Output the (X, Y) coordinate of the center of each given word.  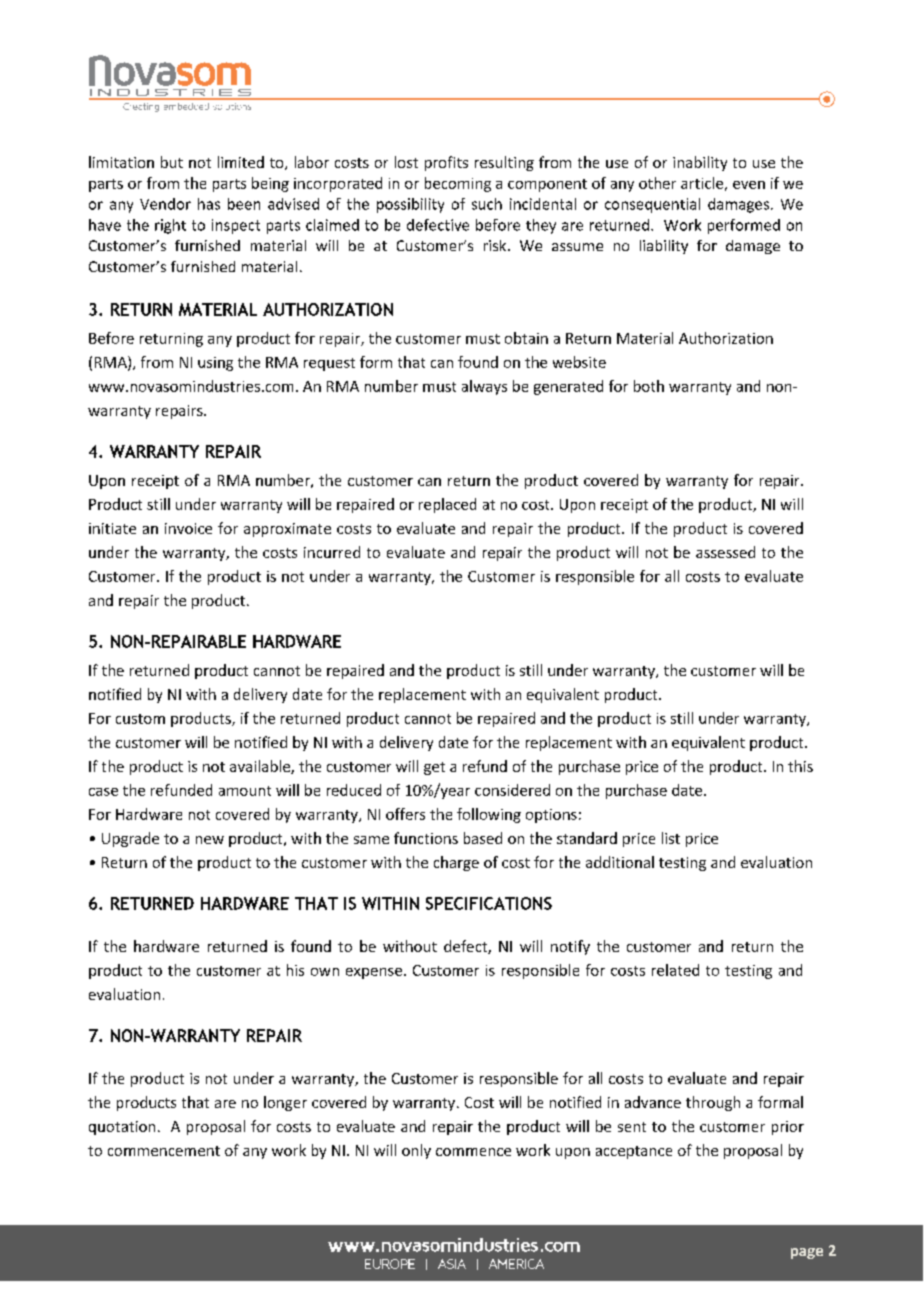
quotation (122, 1128)
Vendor (165, 204)
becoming (458, 184)
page (807, 1253)
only (416, 1151)
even (749, 185)
